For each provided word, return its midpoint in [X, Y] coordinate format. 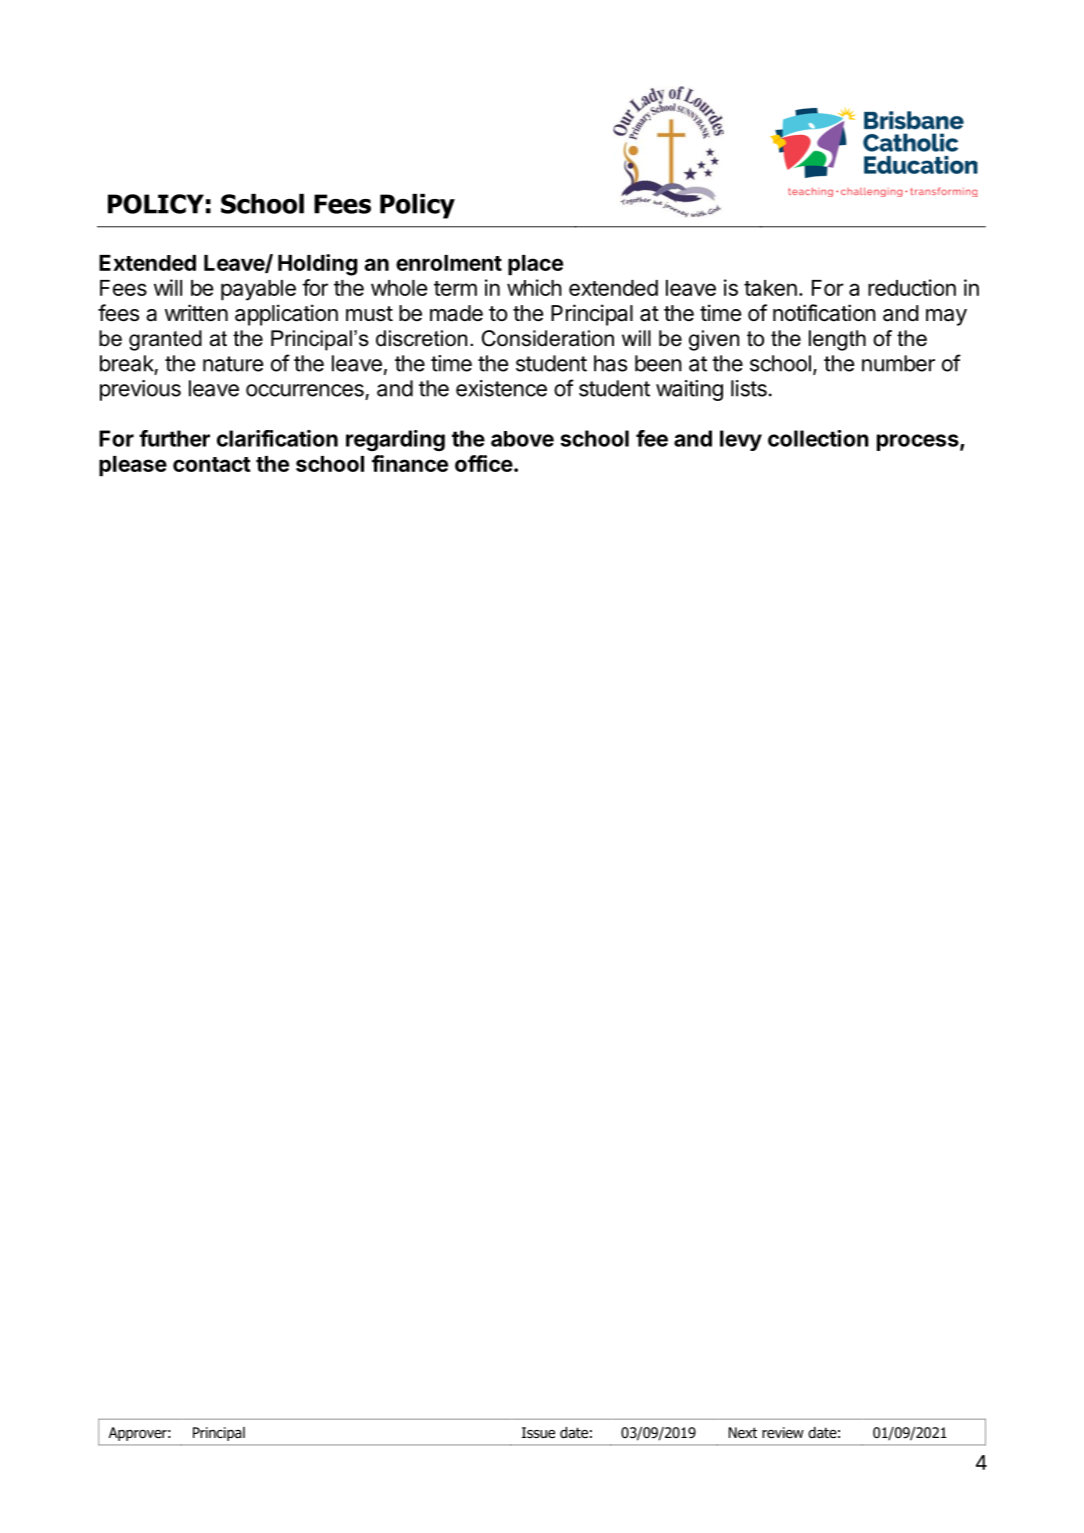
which [534, 287]
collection [818, 438]
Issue [538, 1432]
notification [824, 313]
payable [258, 290]
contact [212, 464]
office [484, 463]
